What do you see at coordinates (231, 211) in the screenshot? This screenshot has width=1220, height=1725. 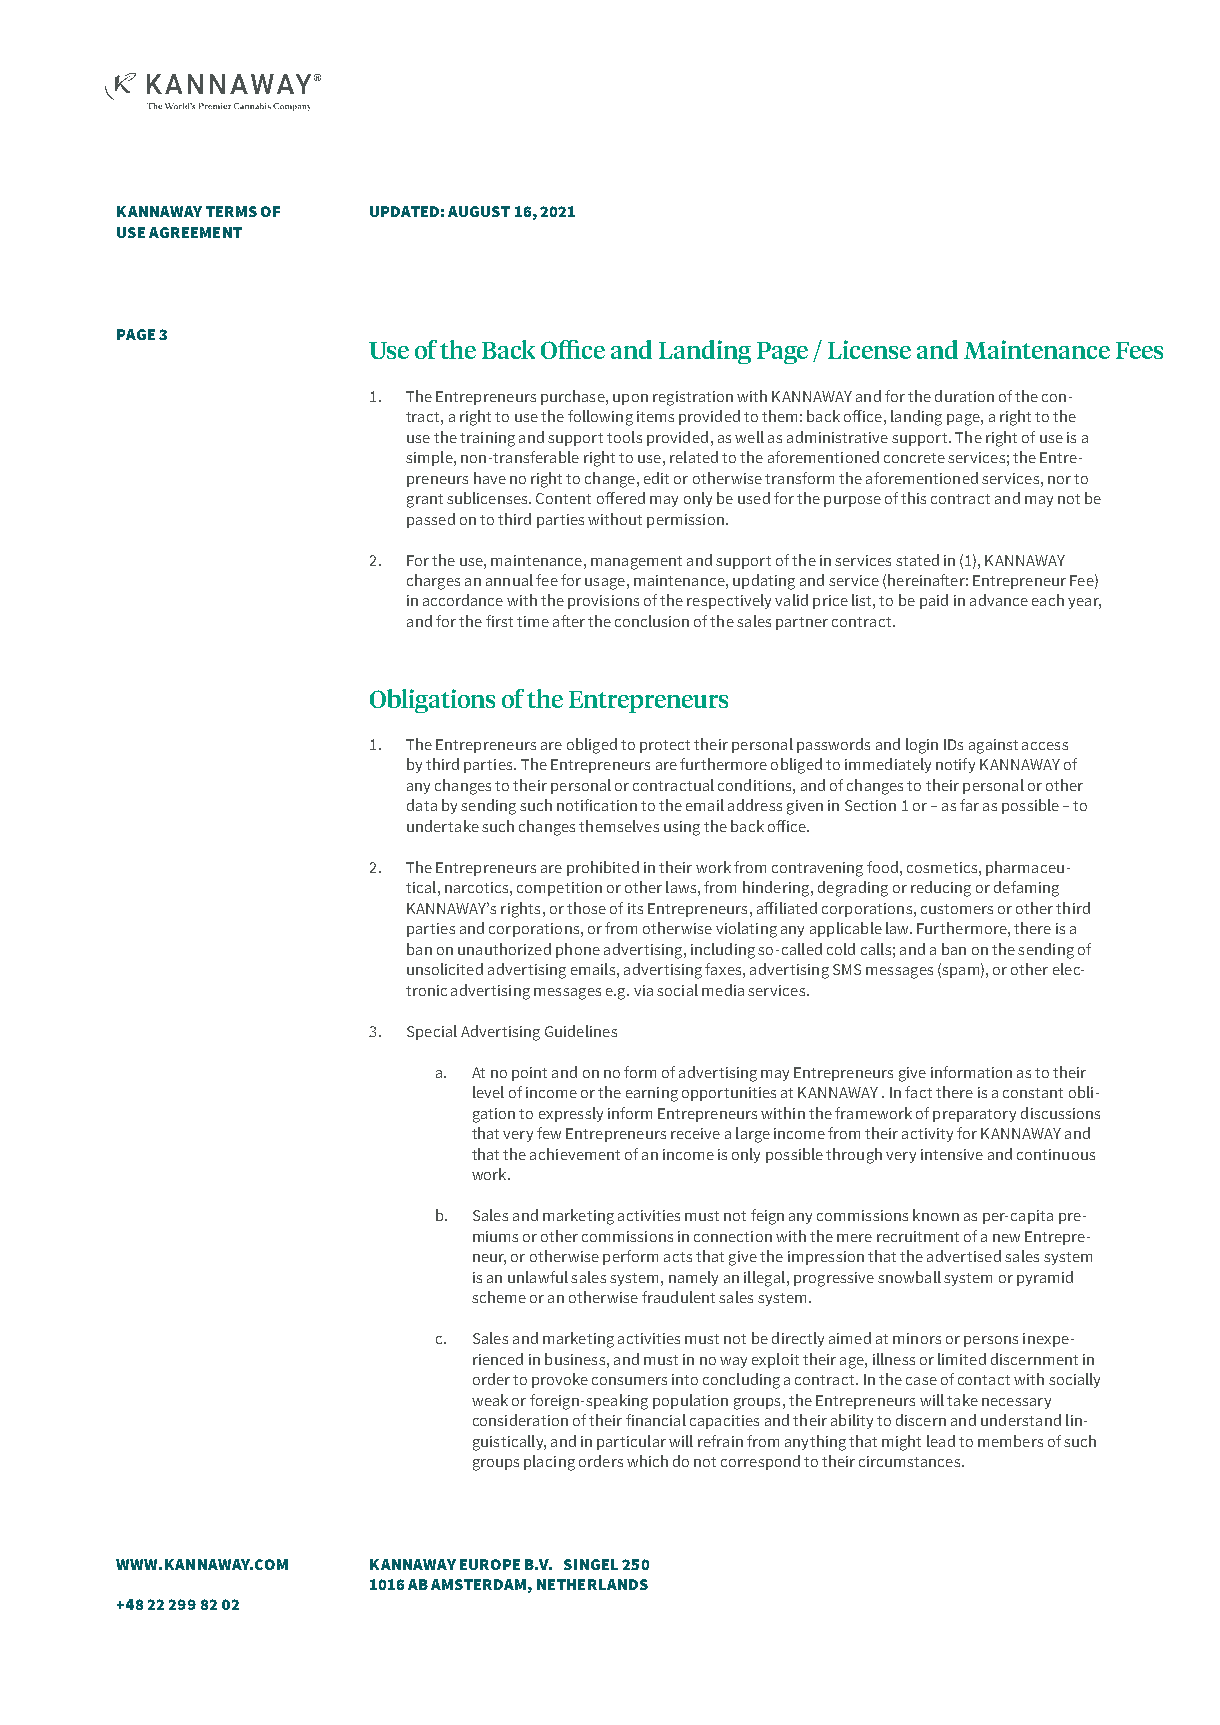 I see `TERMS` at bounding box center [231, 211].
